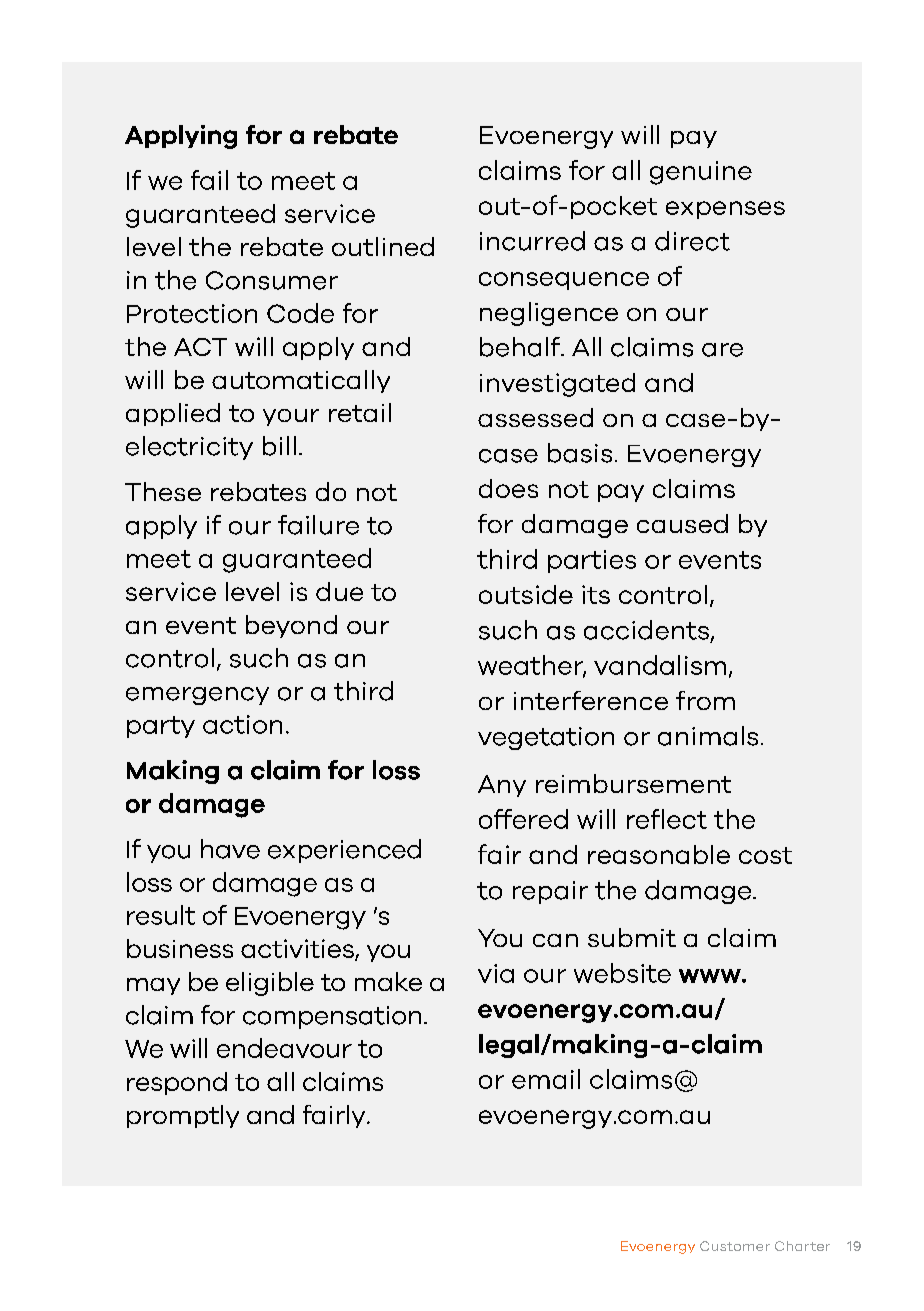  Describe the element at coordinates (230, 849) in the screenshot. I see `have` at that location.
